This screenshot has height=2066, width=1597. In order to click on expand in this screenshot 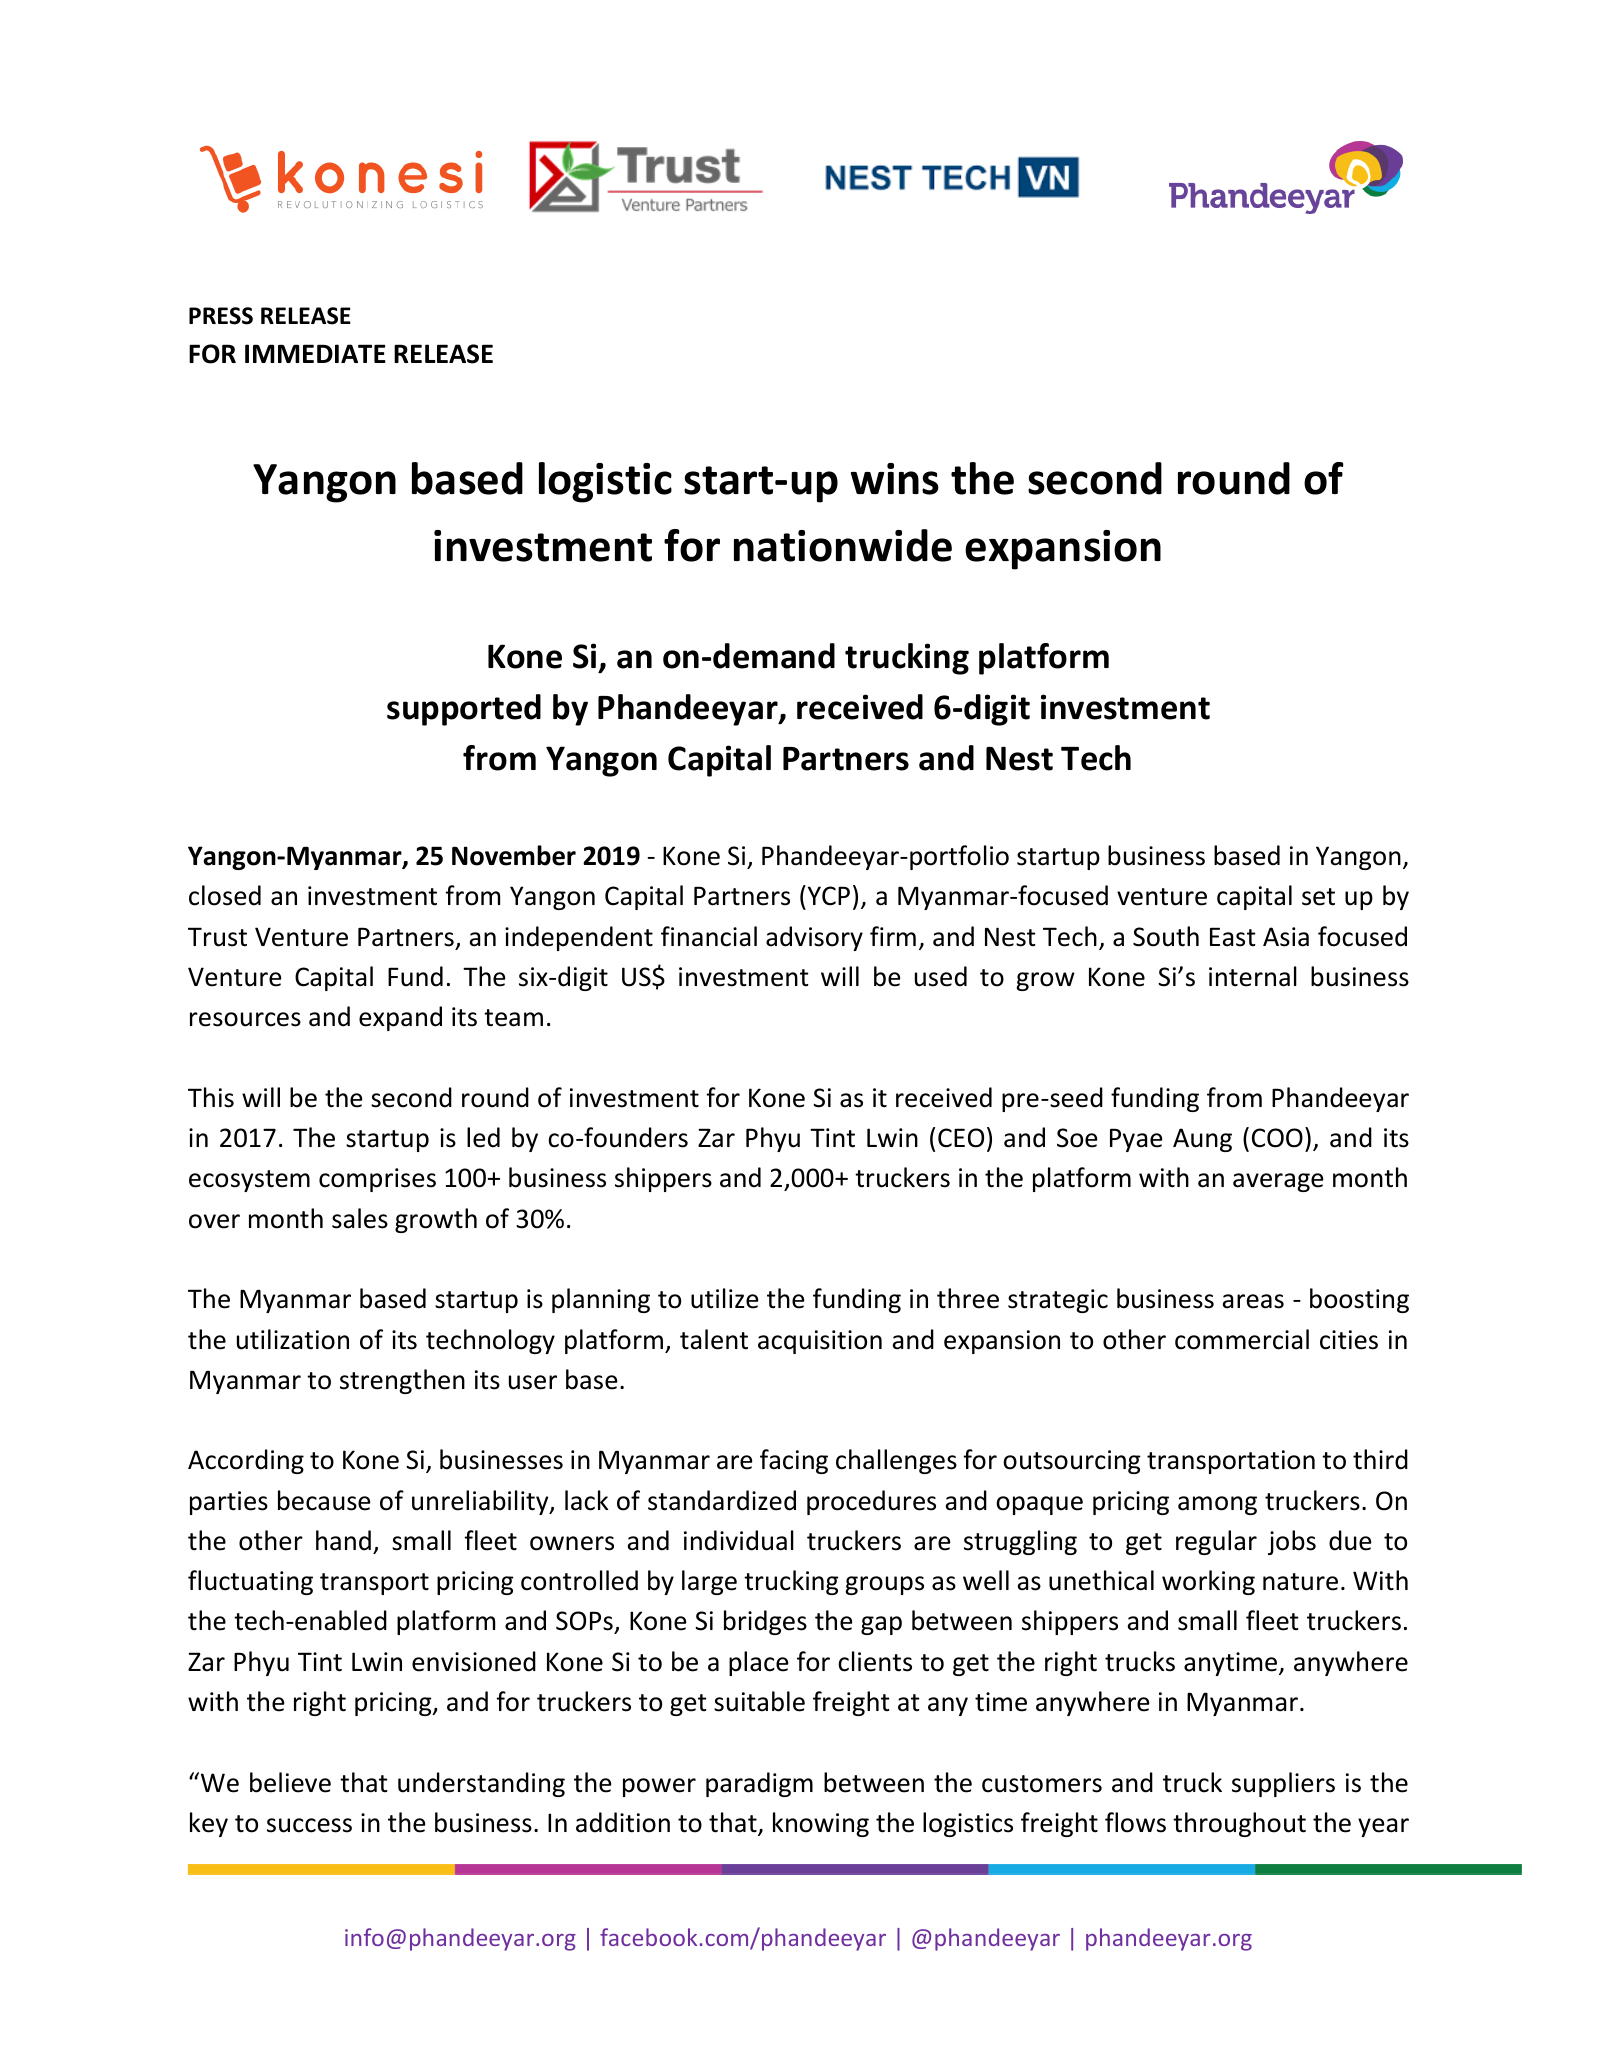, I will do `click(400, 1018)`.
